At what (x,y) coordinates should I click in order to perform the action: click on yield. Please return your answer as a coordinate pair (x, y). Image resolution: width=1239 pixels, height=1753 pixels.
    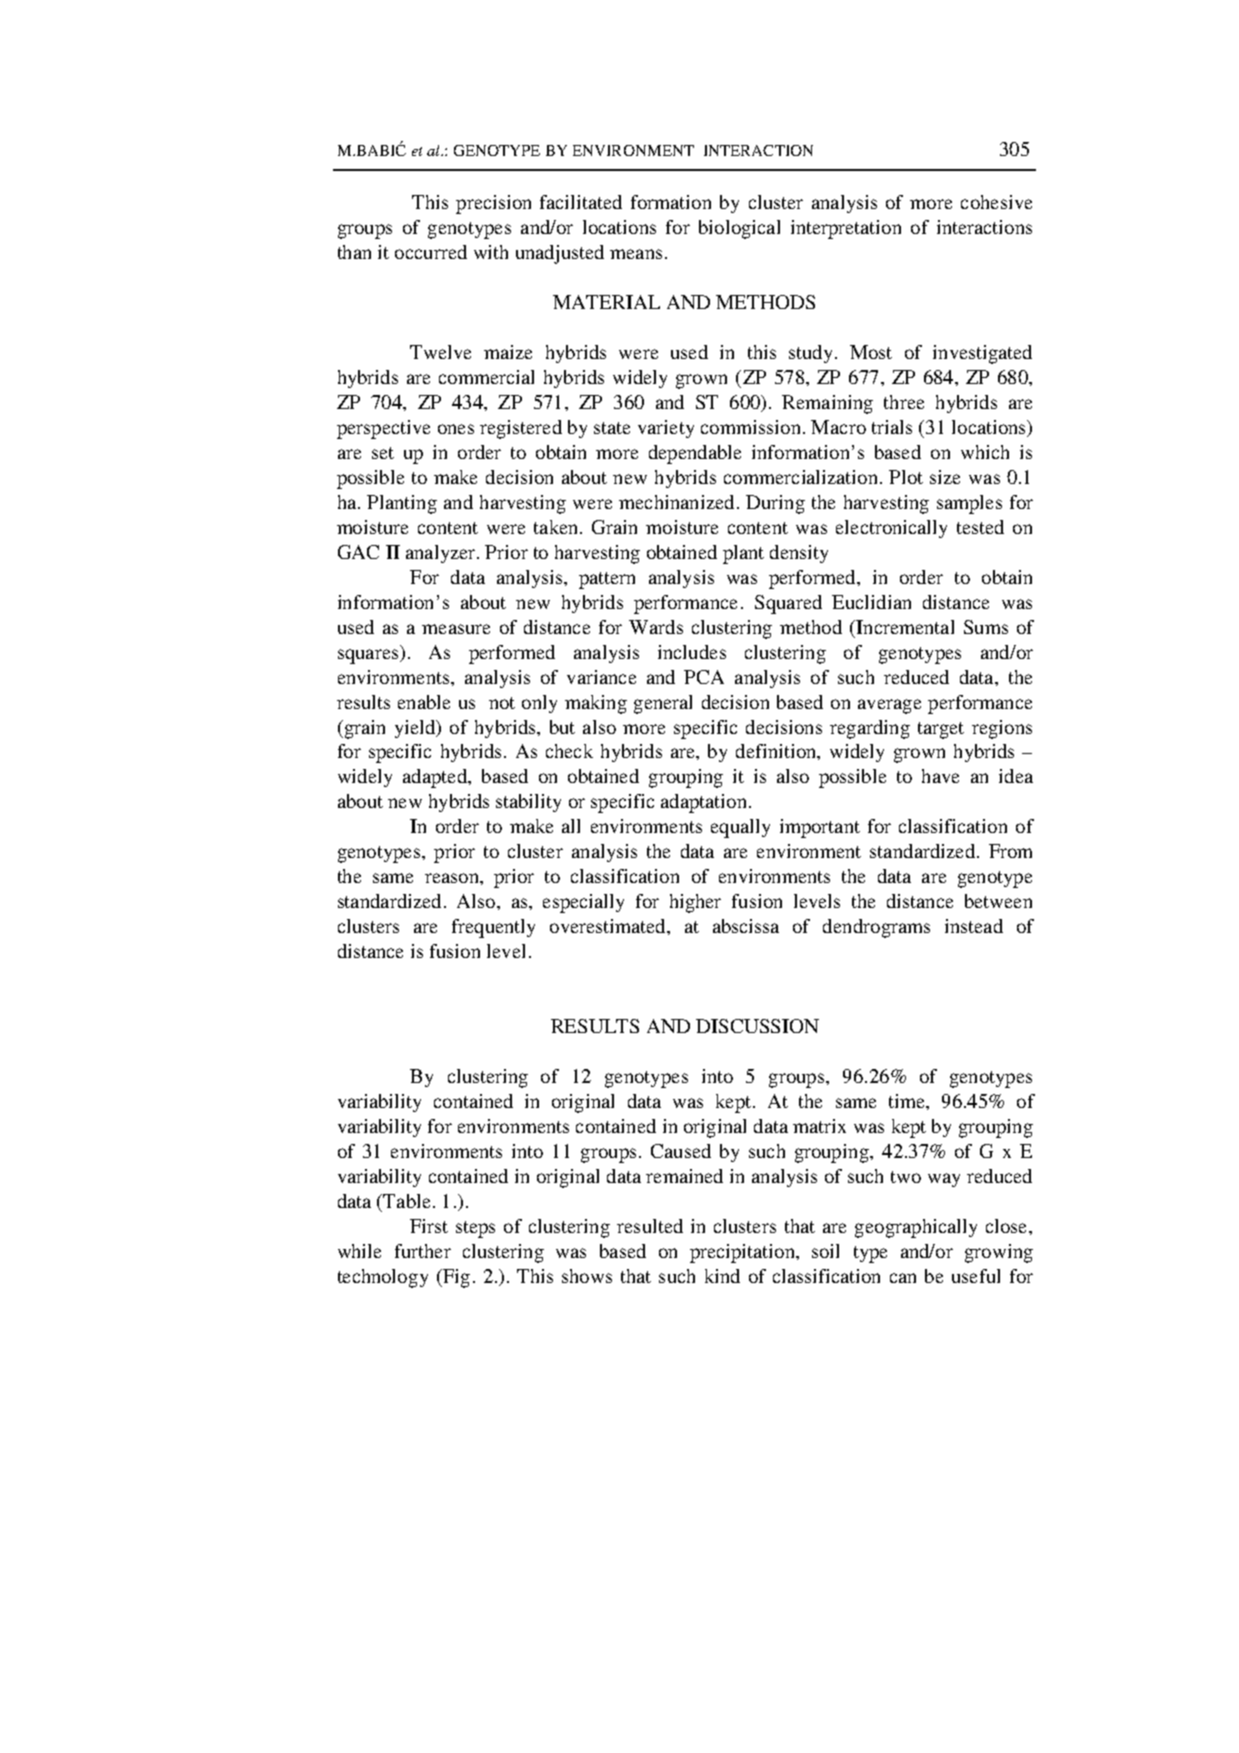
    Looking at the image, I should click on (416, 729).
